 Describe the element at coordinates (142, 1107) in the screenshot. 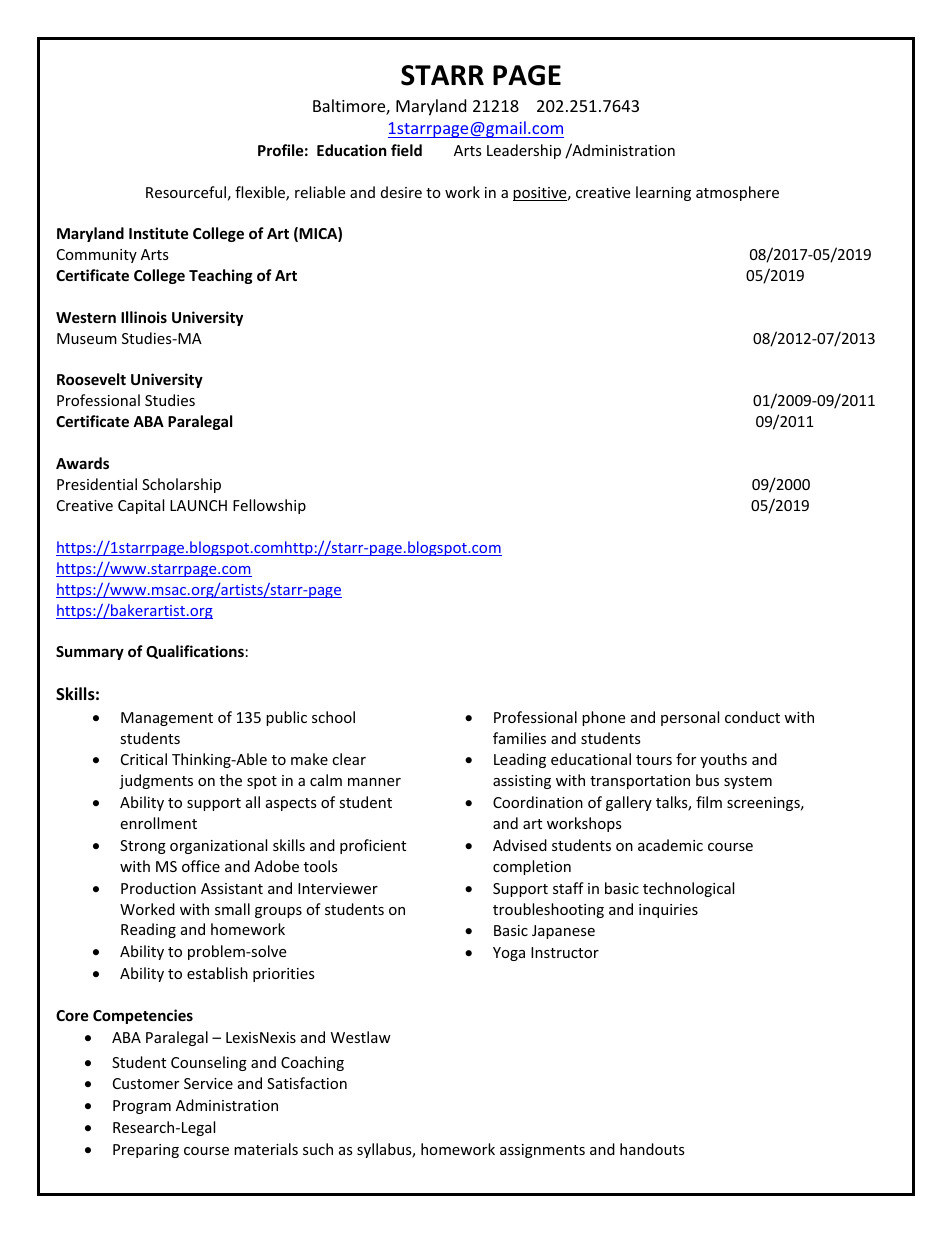

I see `Program` at that location.
